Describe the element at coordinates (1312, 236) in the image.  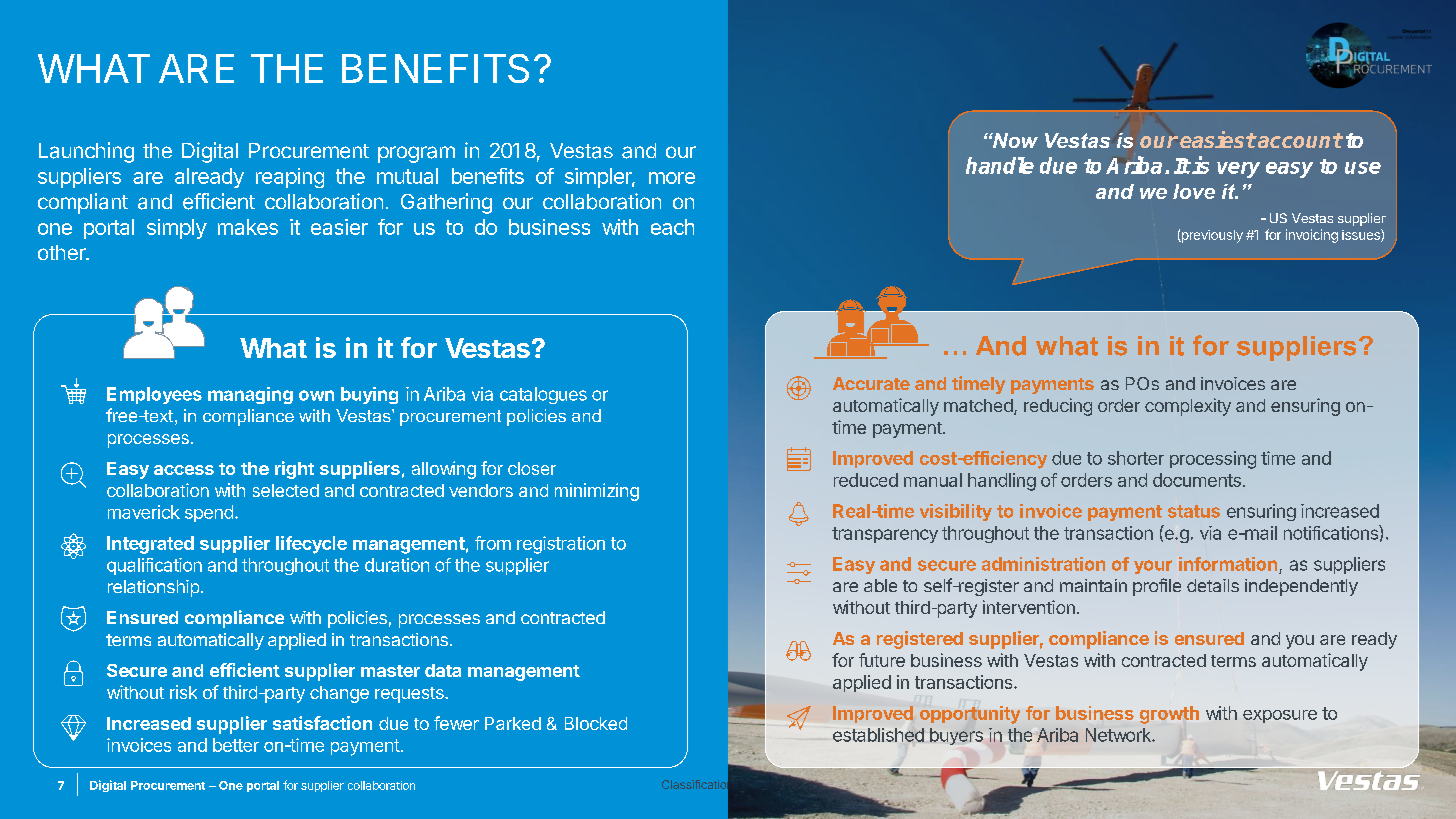
I see `invoicing` at that location.
